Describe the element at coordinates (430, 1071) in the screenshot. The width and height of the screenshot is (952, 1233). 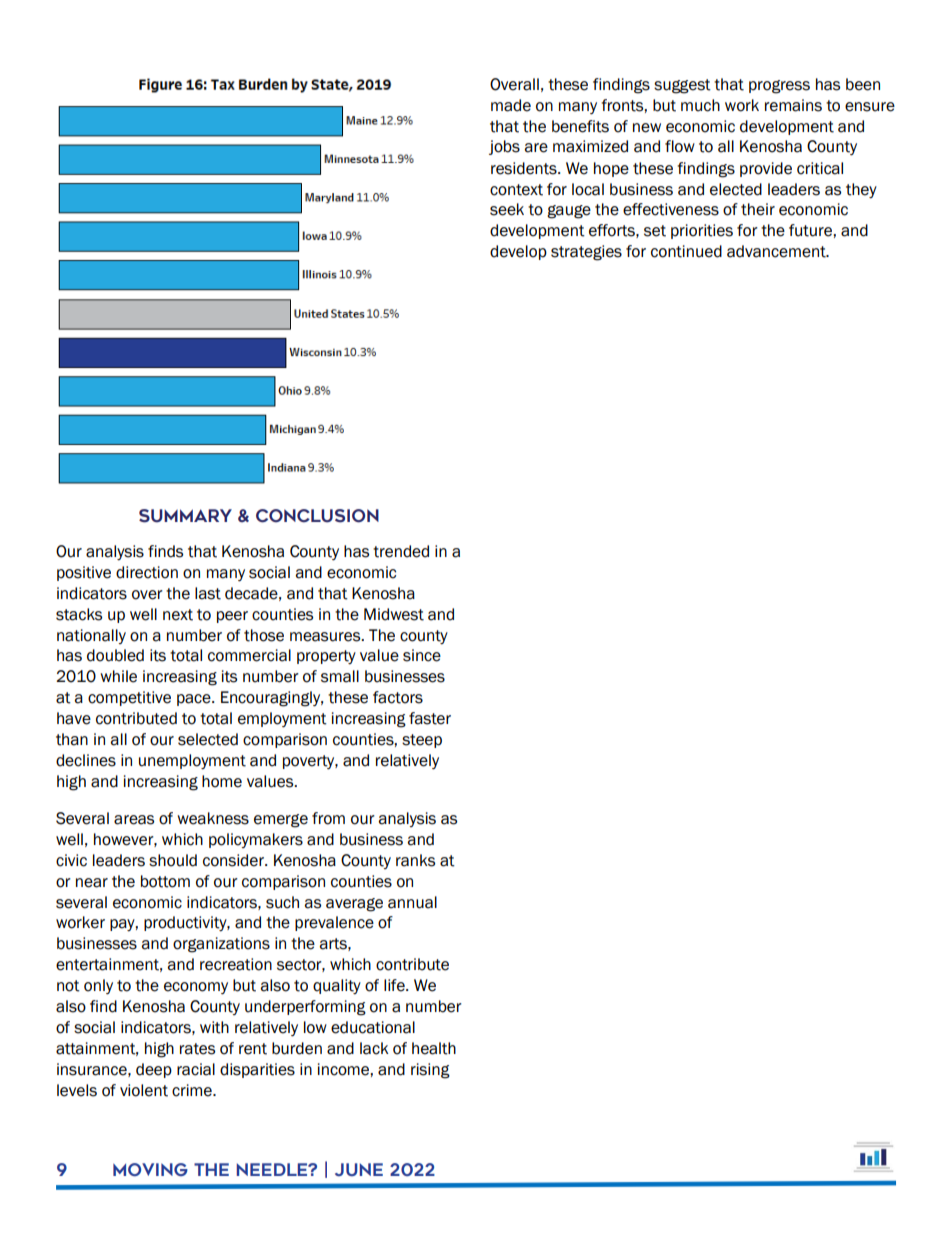
I see `rising` at that location.
